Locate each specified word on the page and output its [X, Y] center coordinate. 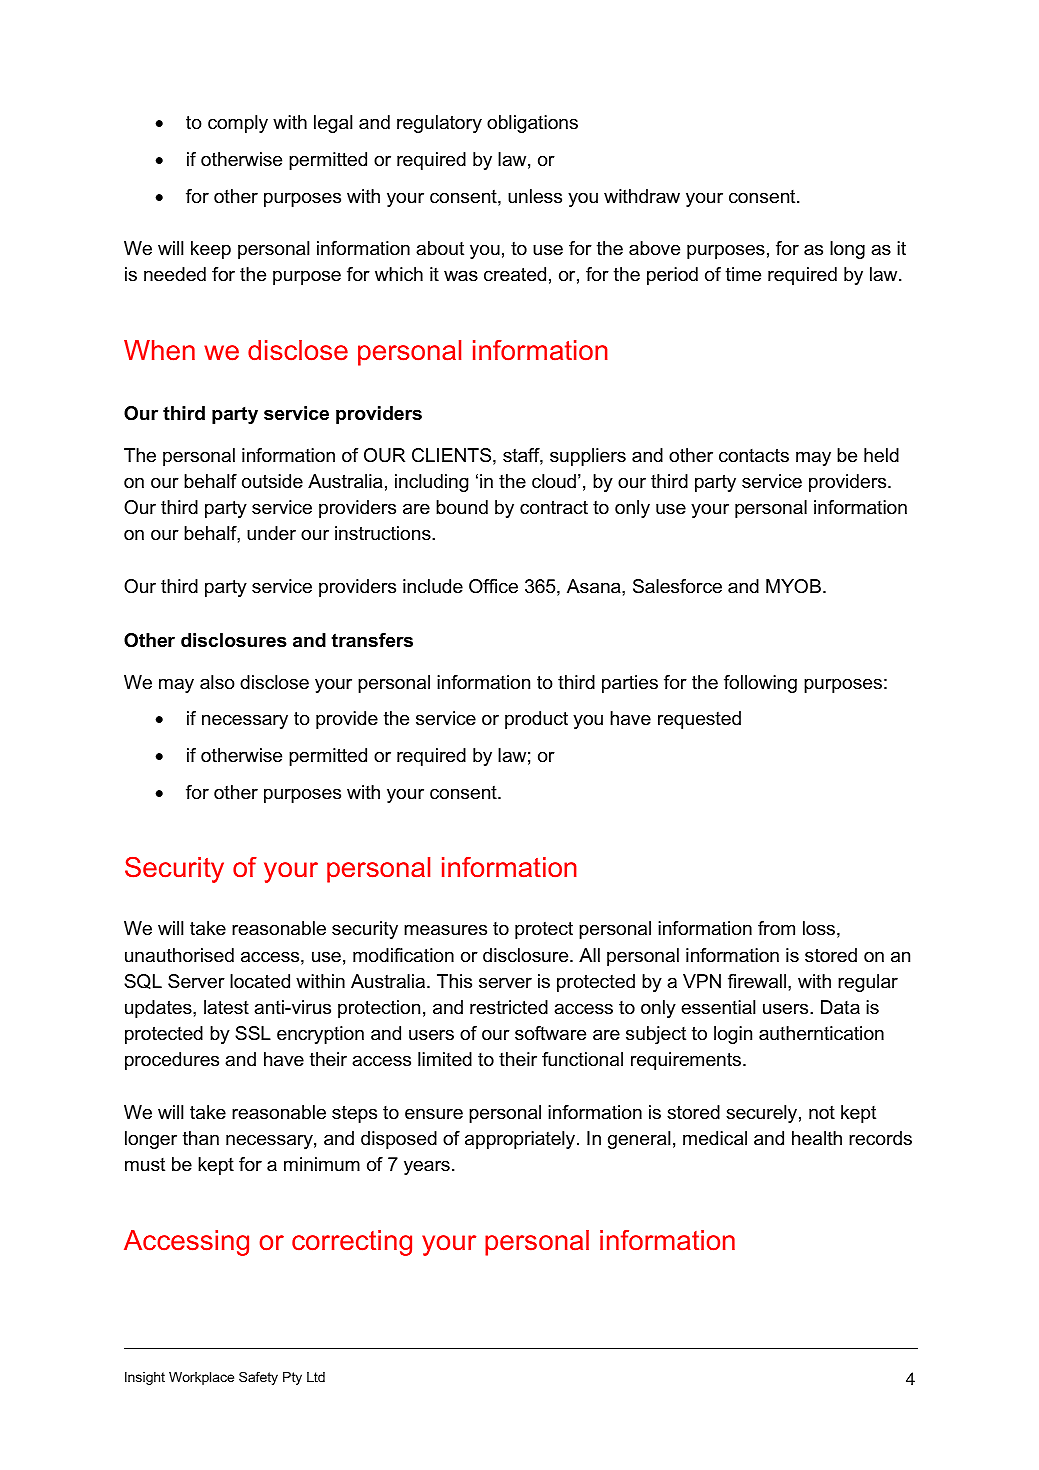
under [271, 533]
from [776, 928]
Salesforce [677, 586]
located [260, 981]
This [454, 981]
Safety [258, 1378]
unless [535, 196]
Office [493, 586]
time [743, 274]
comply [238, 124]
